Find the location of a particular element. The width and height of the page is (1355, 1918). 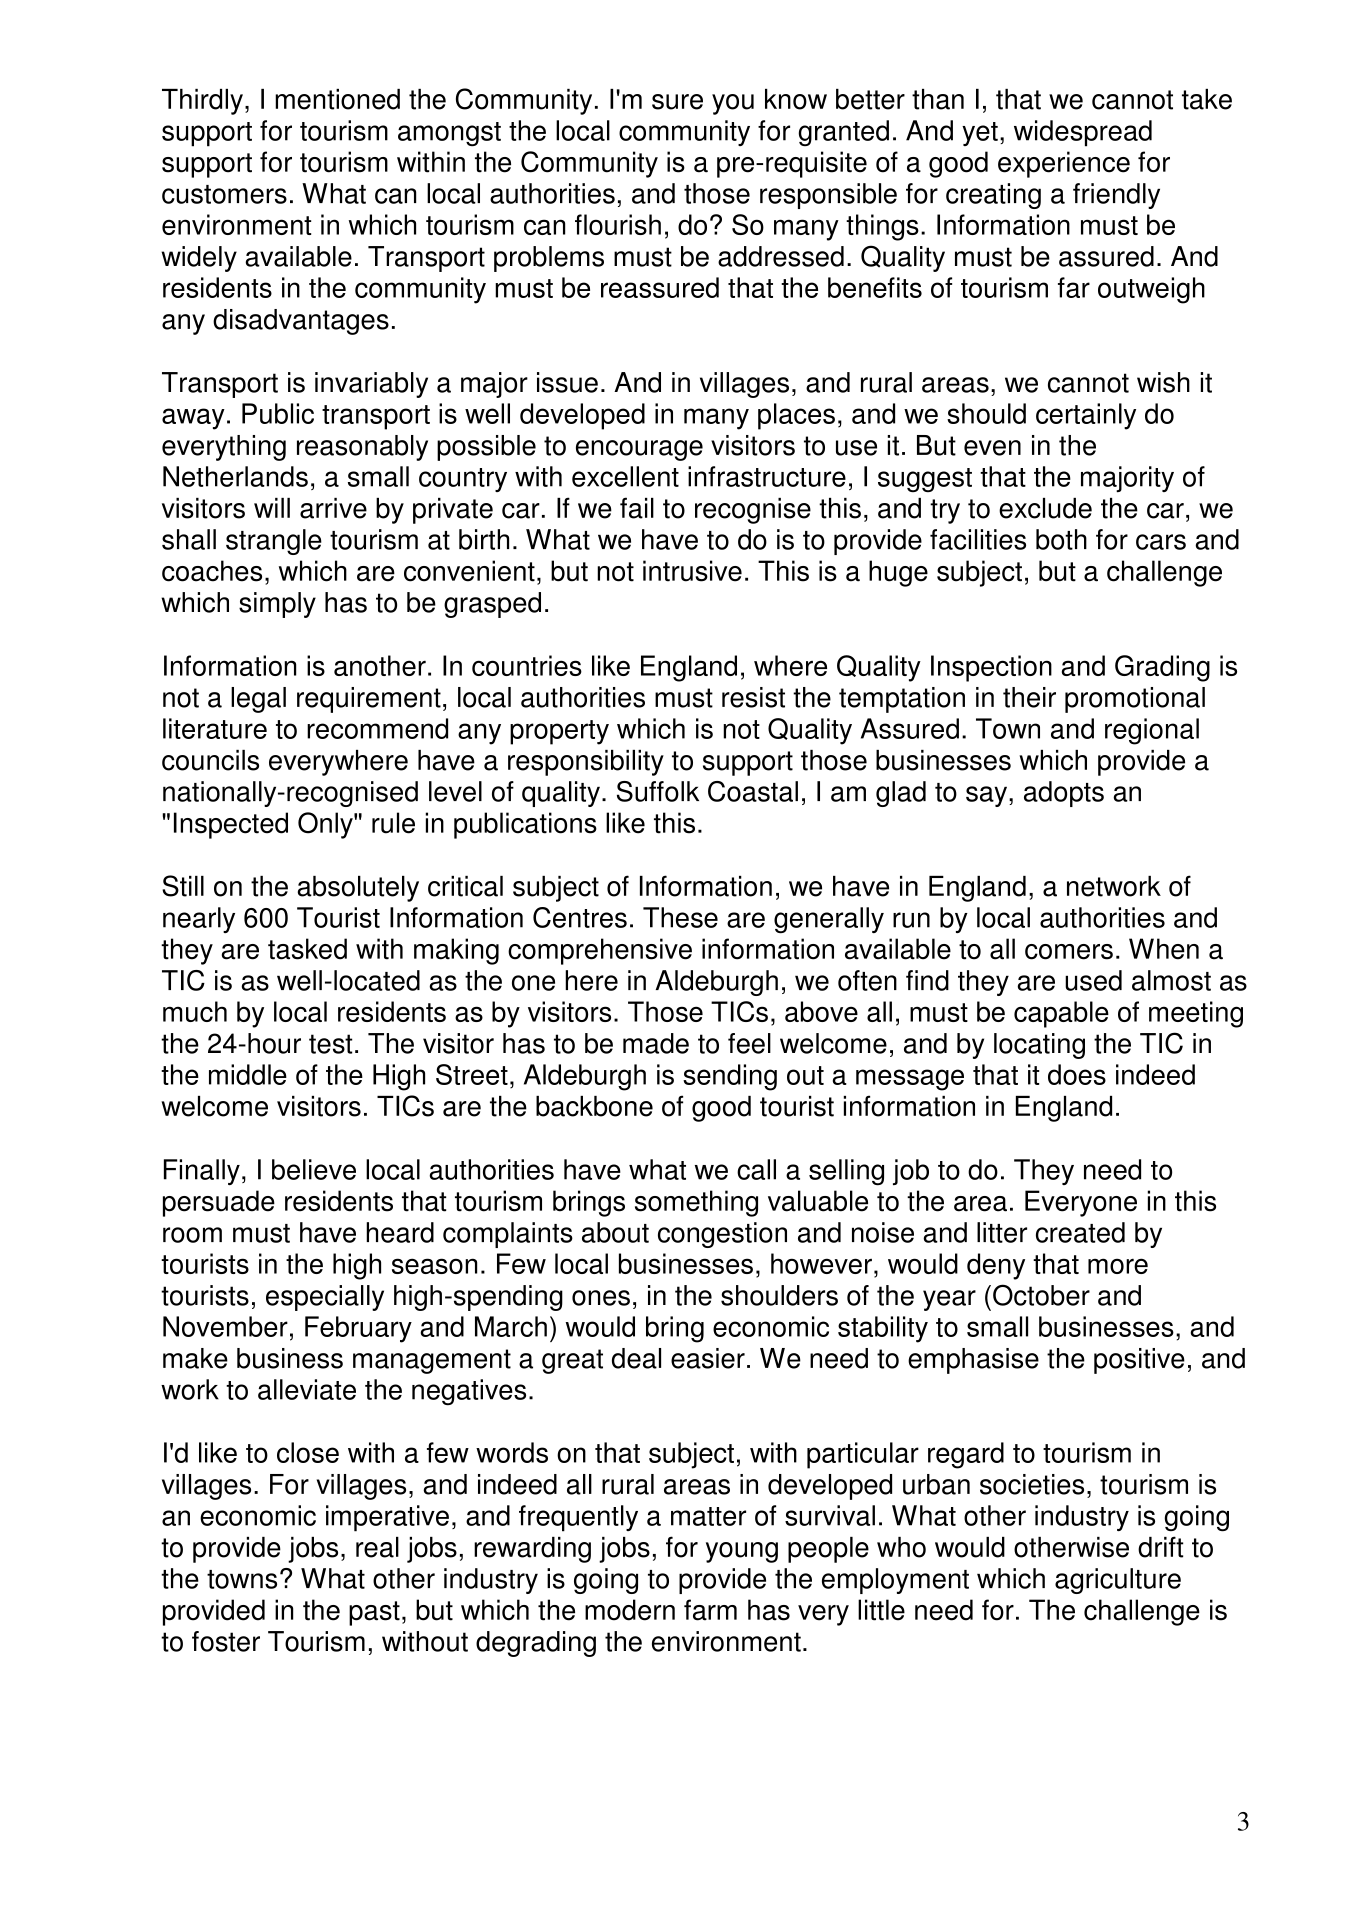

These is located at coordinates (680, 917).
